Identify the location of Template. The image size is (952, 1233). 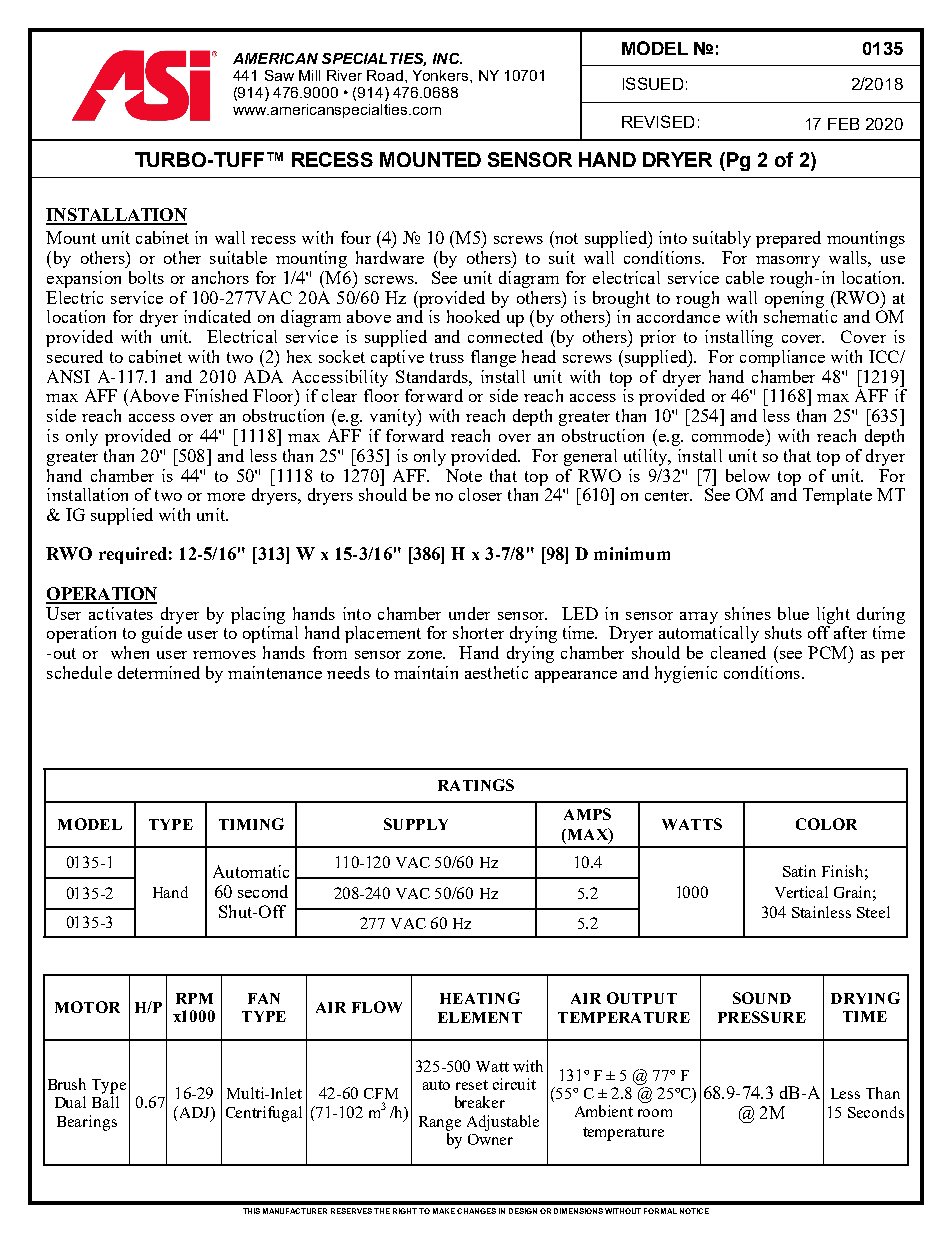
(837, 496).
